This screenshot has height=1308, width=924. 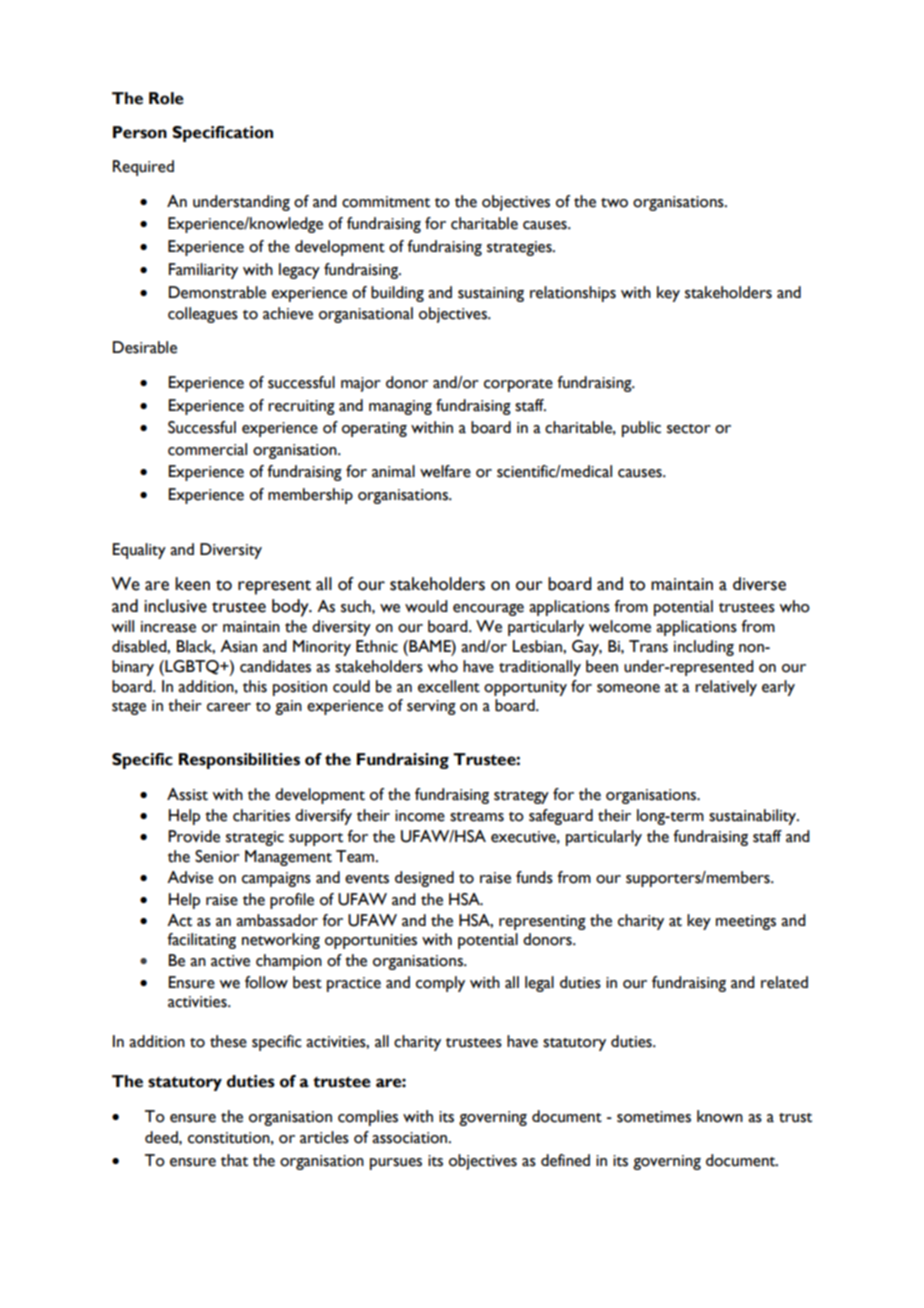 I want to click on strategies, so click(x=520, y=248).
